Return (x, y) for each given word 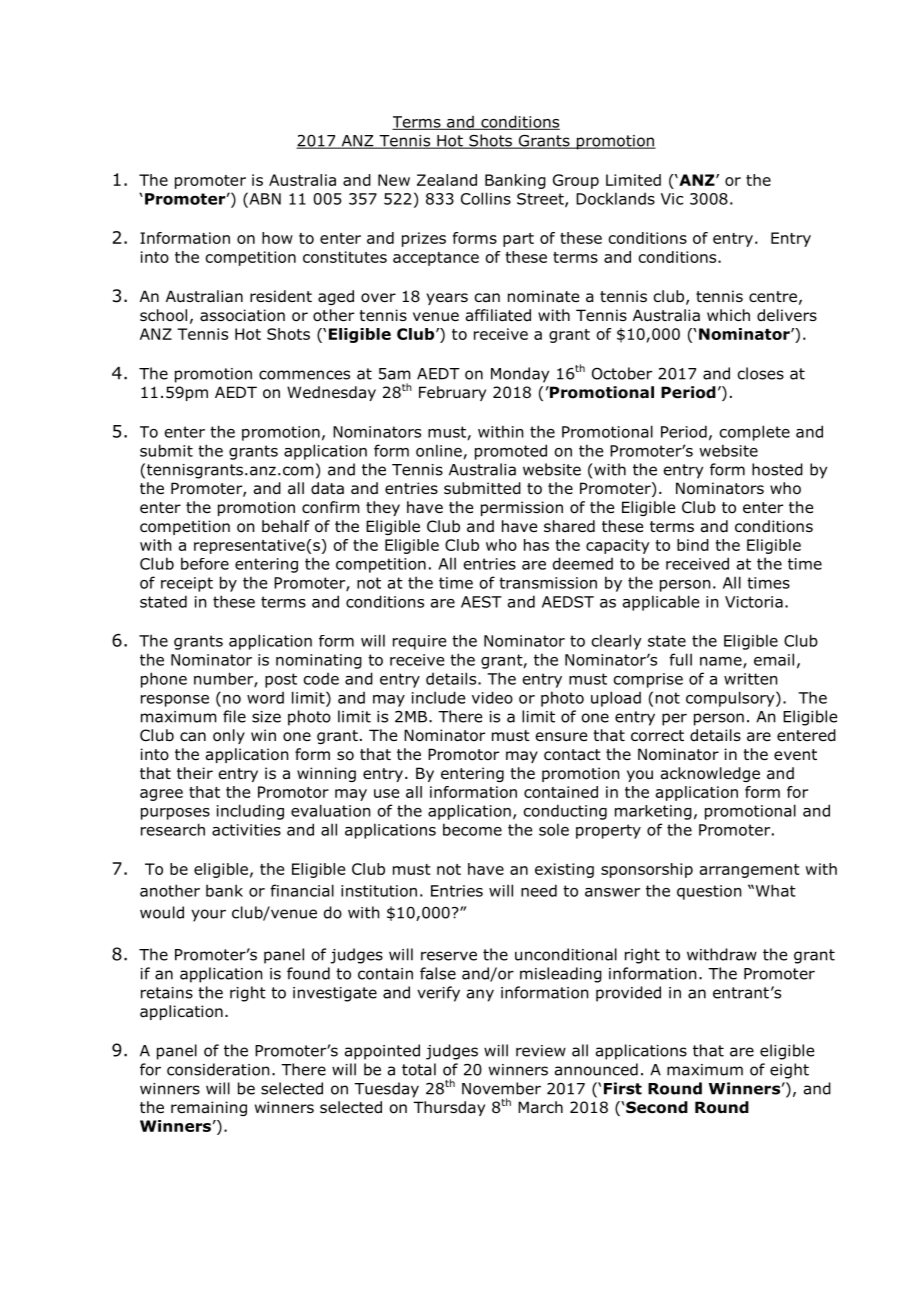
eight (789, 1071)
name (722, 662)
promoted (511, 452)
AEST (481, 602)
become (472, 829)
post (281, 680)
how (277, 238)
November (501, 1088)
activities (246, 830)
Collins (486, 198)
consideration (218, 1069)
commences (304, 375)
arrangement (749, 871)
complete (755, 433)
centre (773, 296)
